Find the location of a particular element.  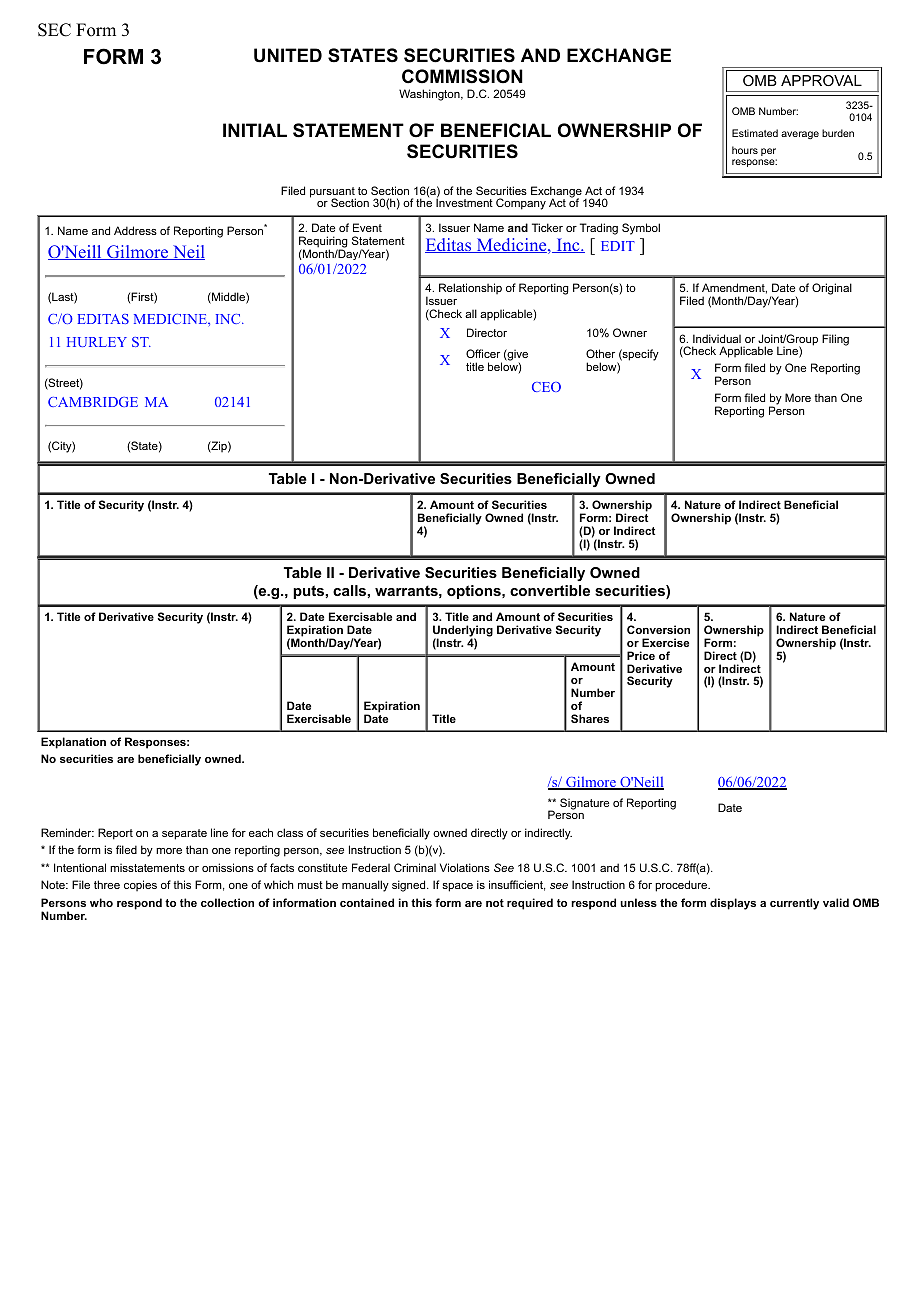

Explanation is located at coordinates (73, 743).
